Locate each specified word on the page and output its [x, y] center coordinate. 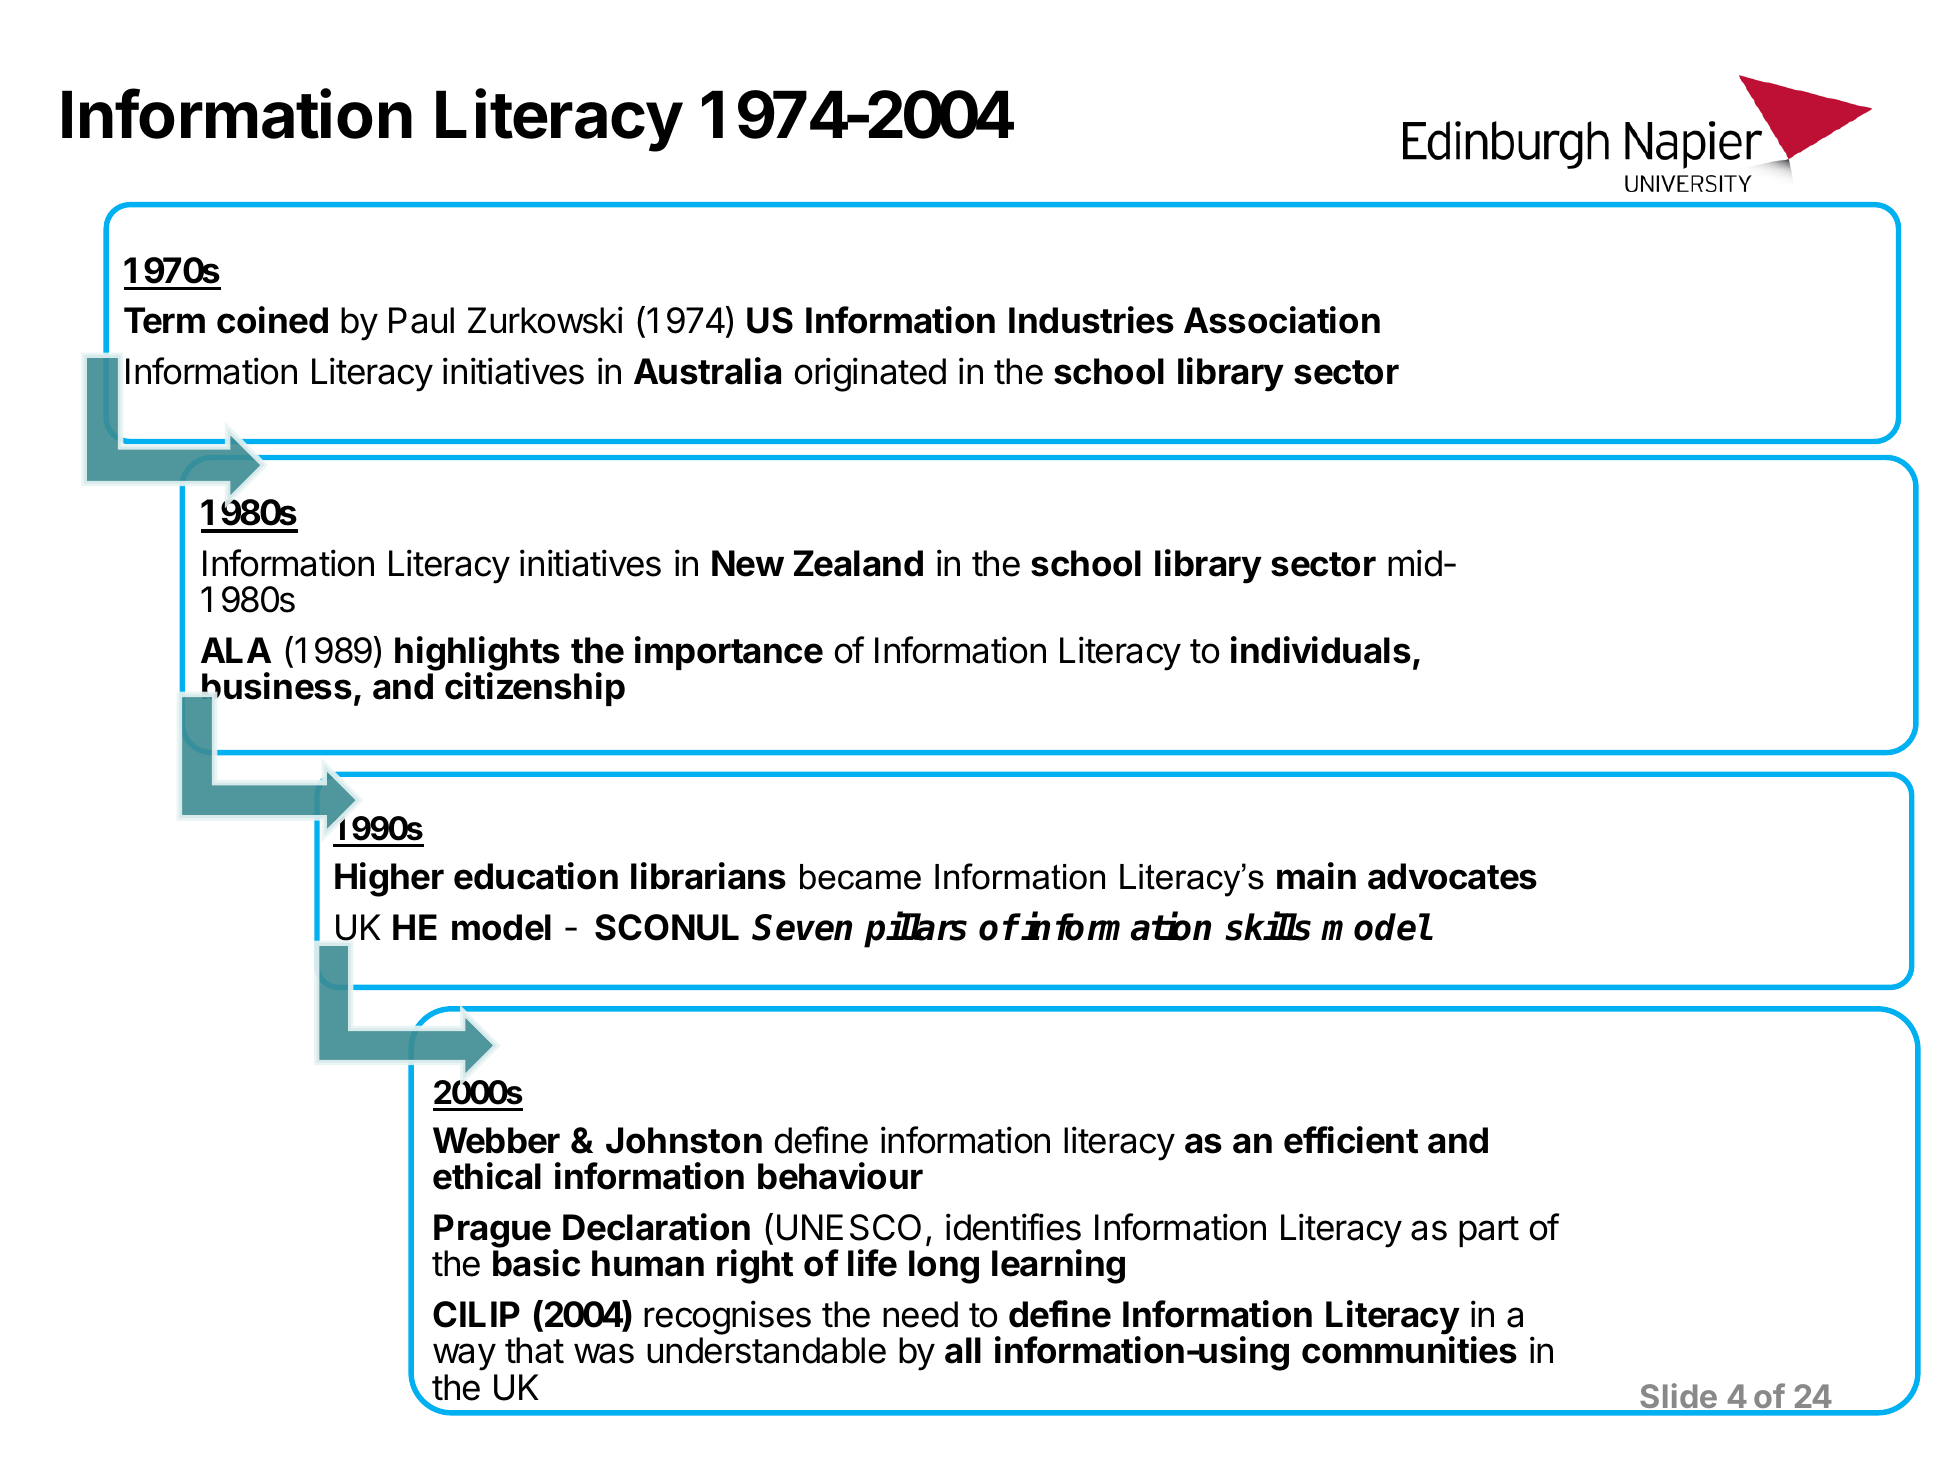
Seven [802, 927]
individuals [1321, 650]
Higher [389, 879]
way [464, 1357]
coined [272, 320]
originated [870, 374]
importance [729, 653]
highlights [477, 654]
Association [1282, 320]
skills [1268, 927]
